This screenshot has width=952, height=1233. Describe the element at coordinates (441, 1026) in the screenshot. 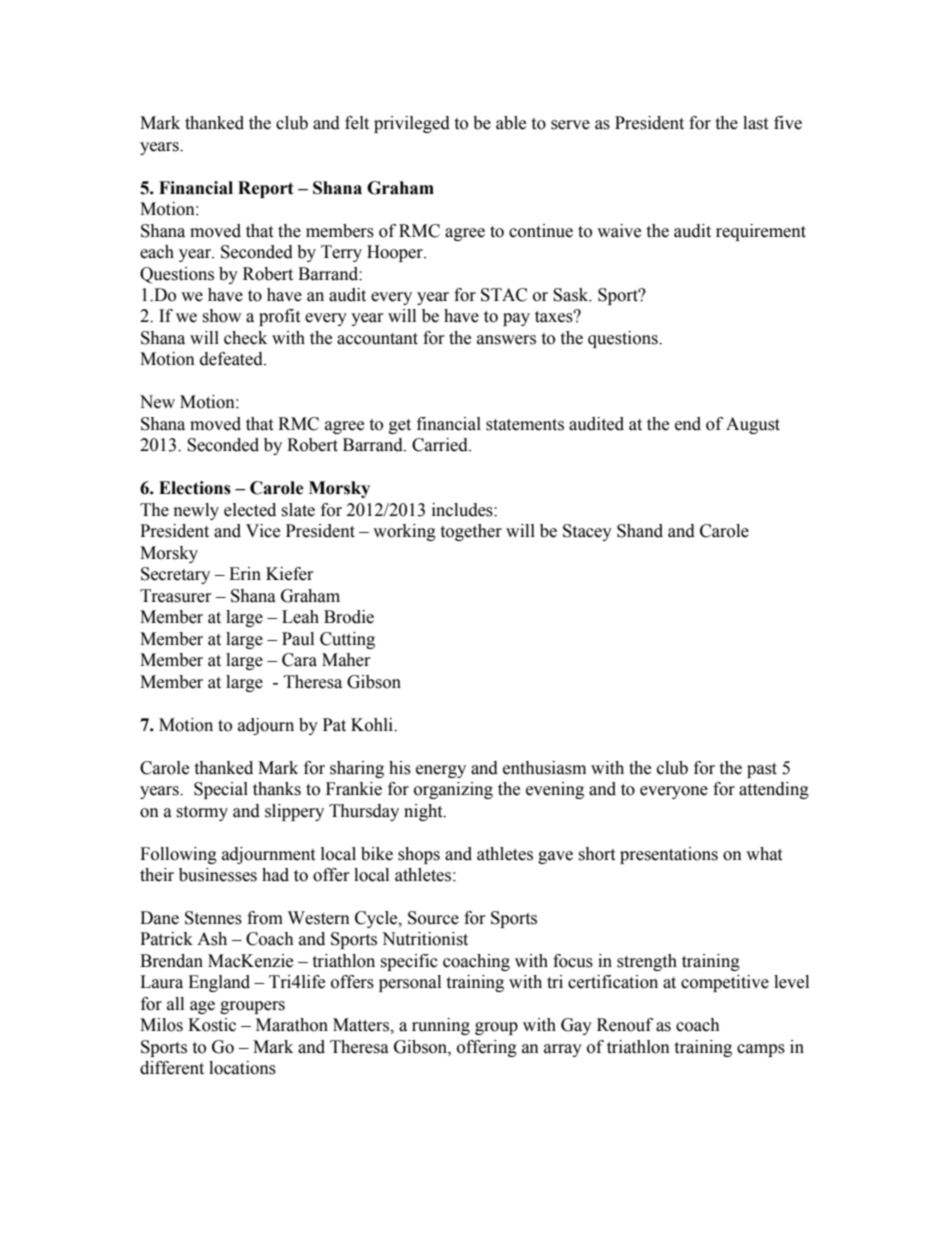

I see `running` at that location.
